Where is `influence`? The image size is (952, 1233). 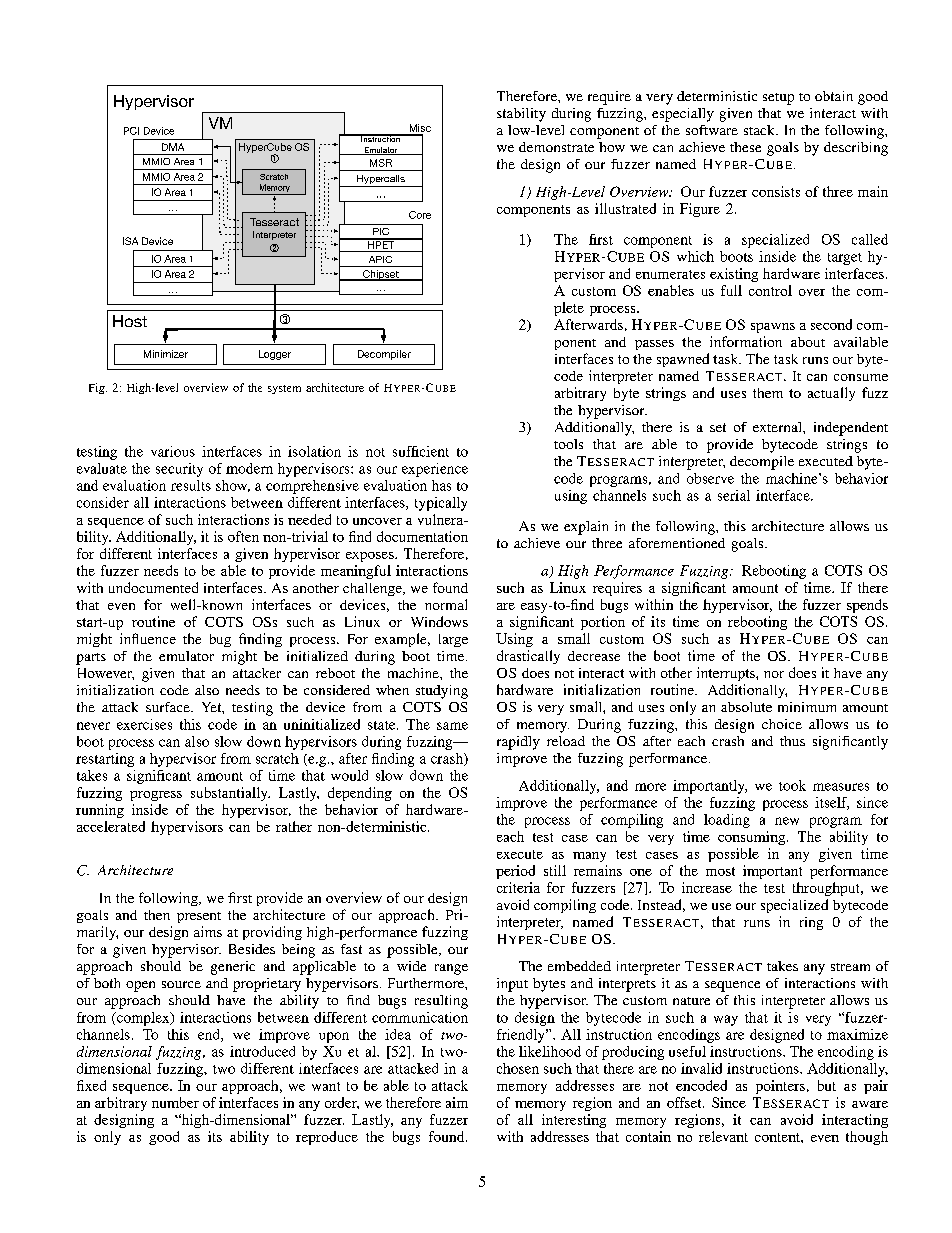 influence is located at coordinates (148, 638).
